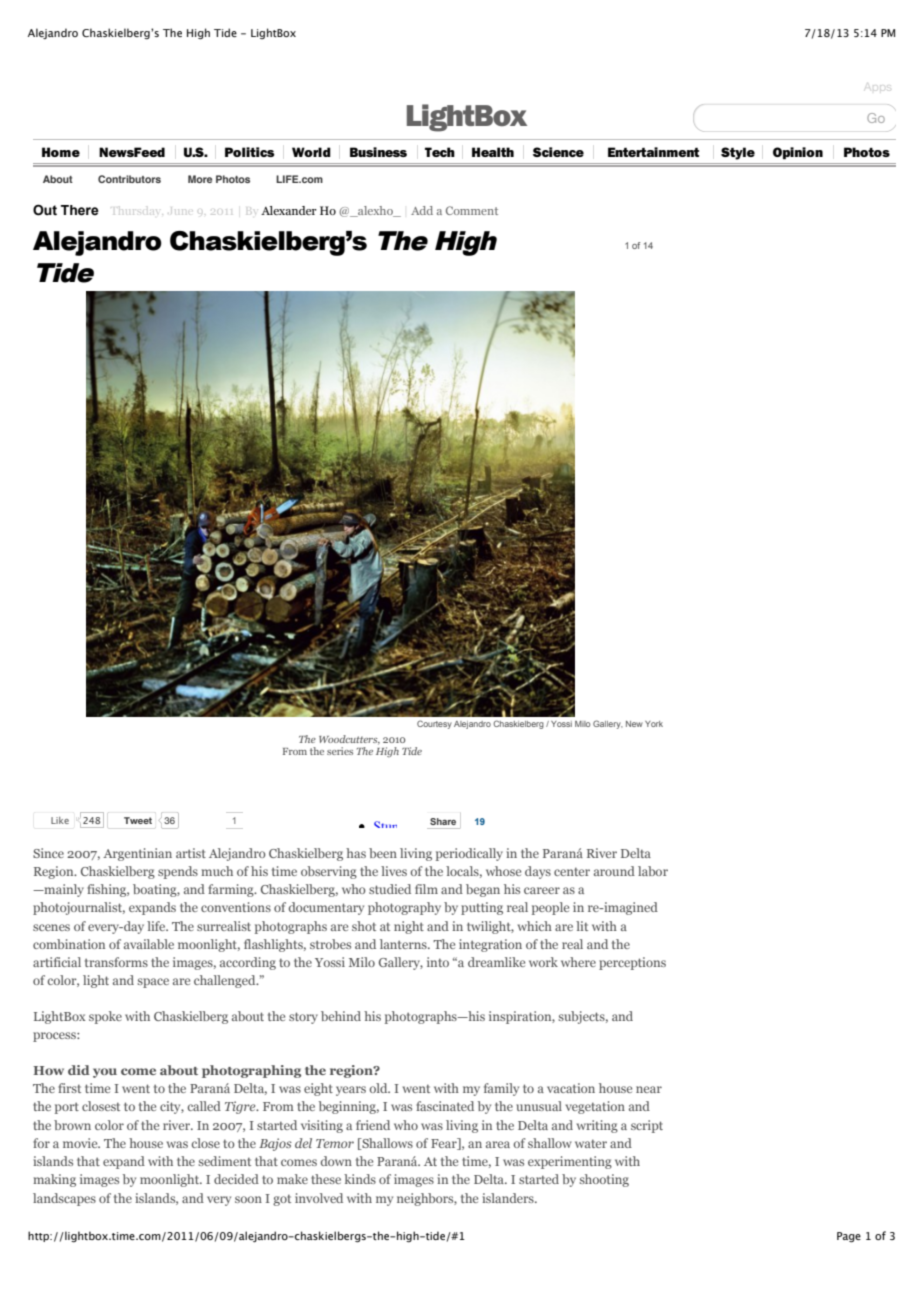 Image resolution: width=924 pixels, height=1308 pixels. What do you see at coordinates (80, 210) in the screenshot?
I see `There` at bounding box center [80, 210].
